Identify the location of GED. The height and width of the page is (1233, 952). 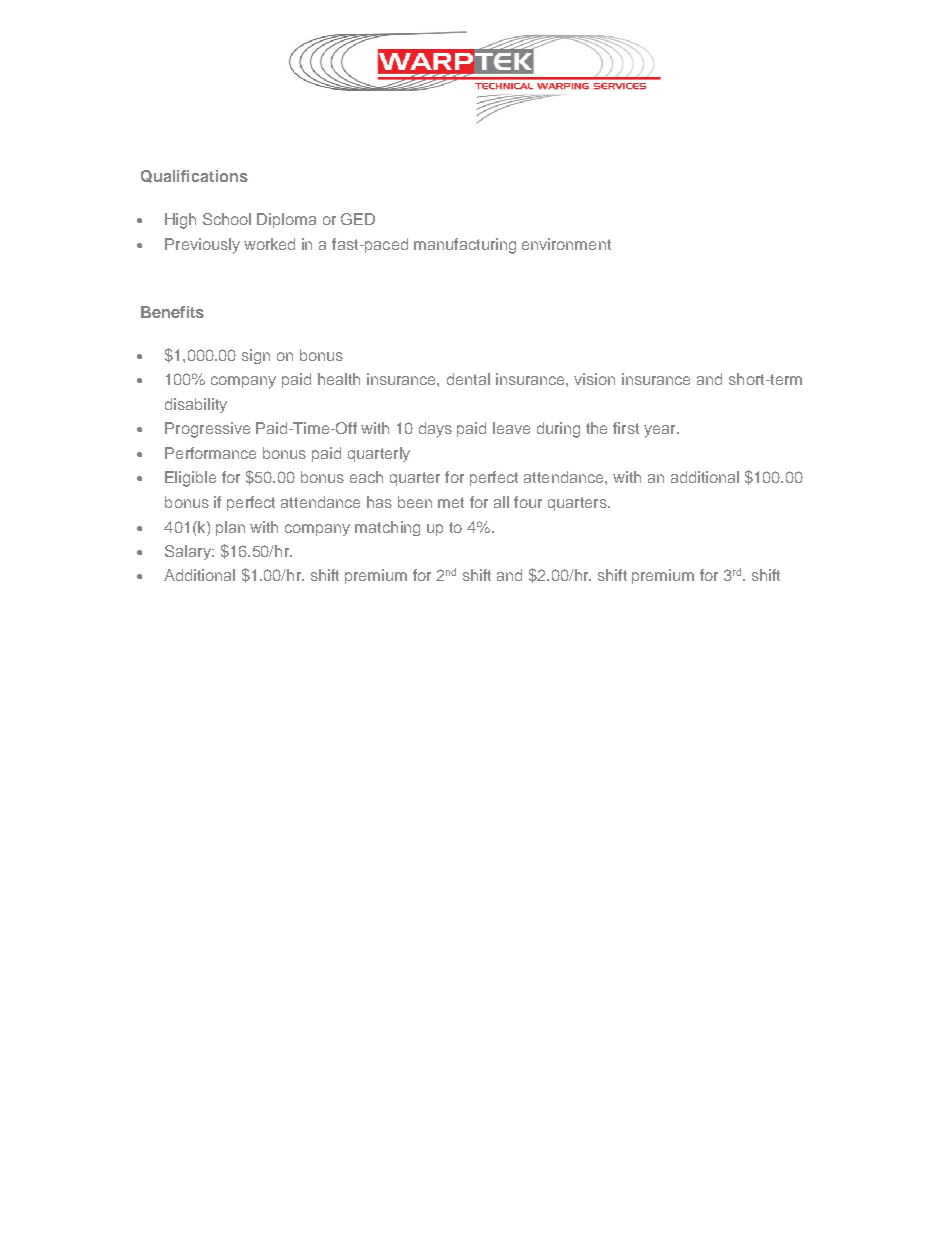
(358, 219).
